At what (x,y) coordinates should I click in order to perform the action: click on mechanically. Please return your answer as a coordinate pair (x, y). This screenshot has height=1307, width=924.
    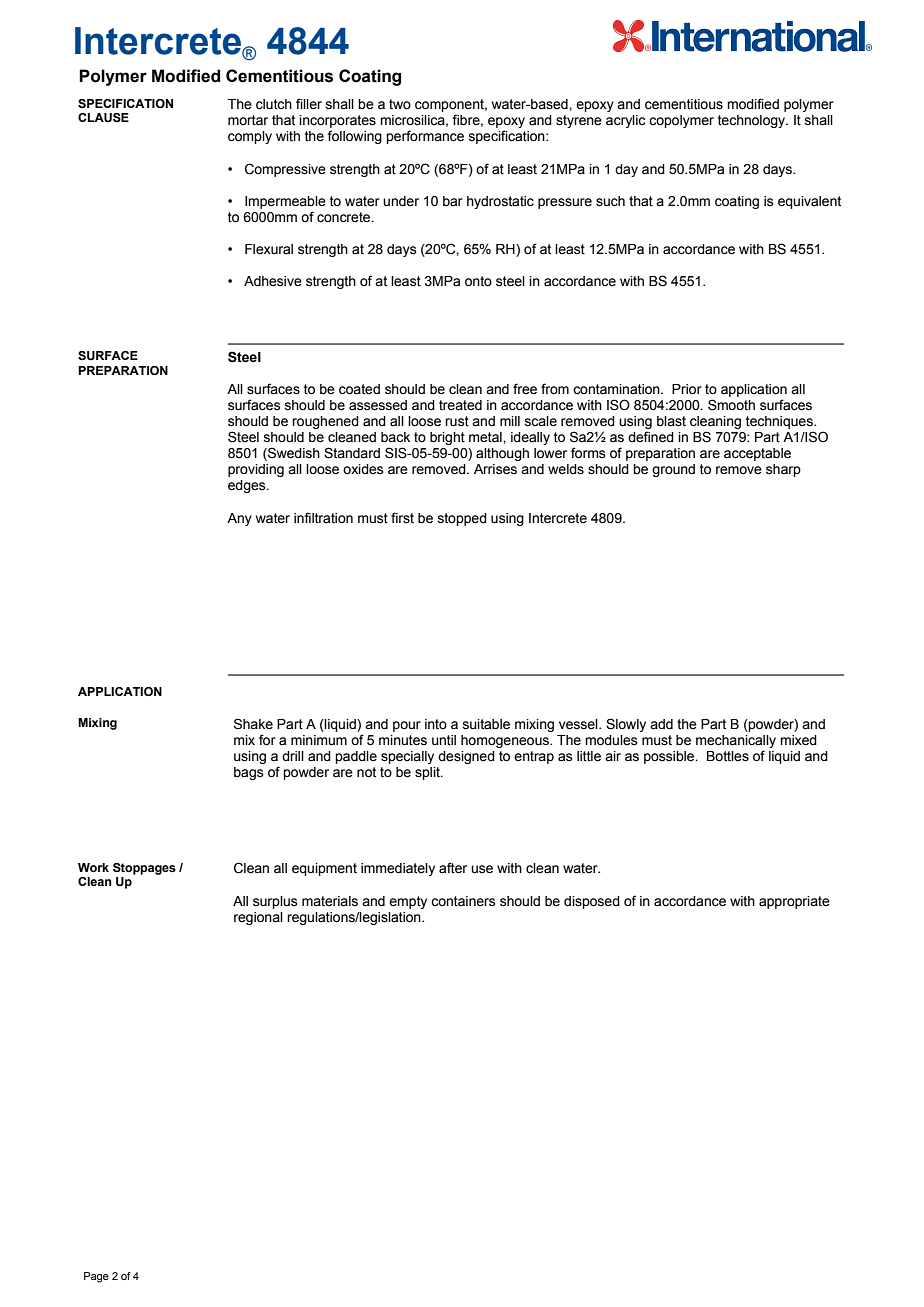
    Looking at the image, I should click on (736, 741).
